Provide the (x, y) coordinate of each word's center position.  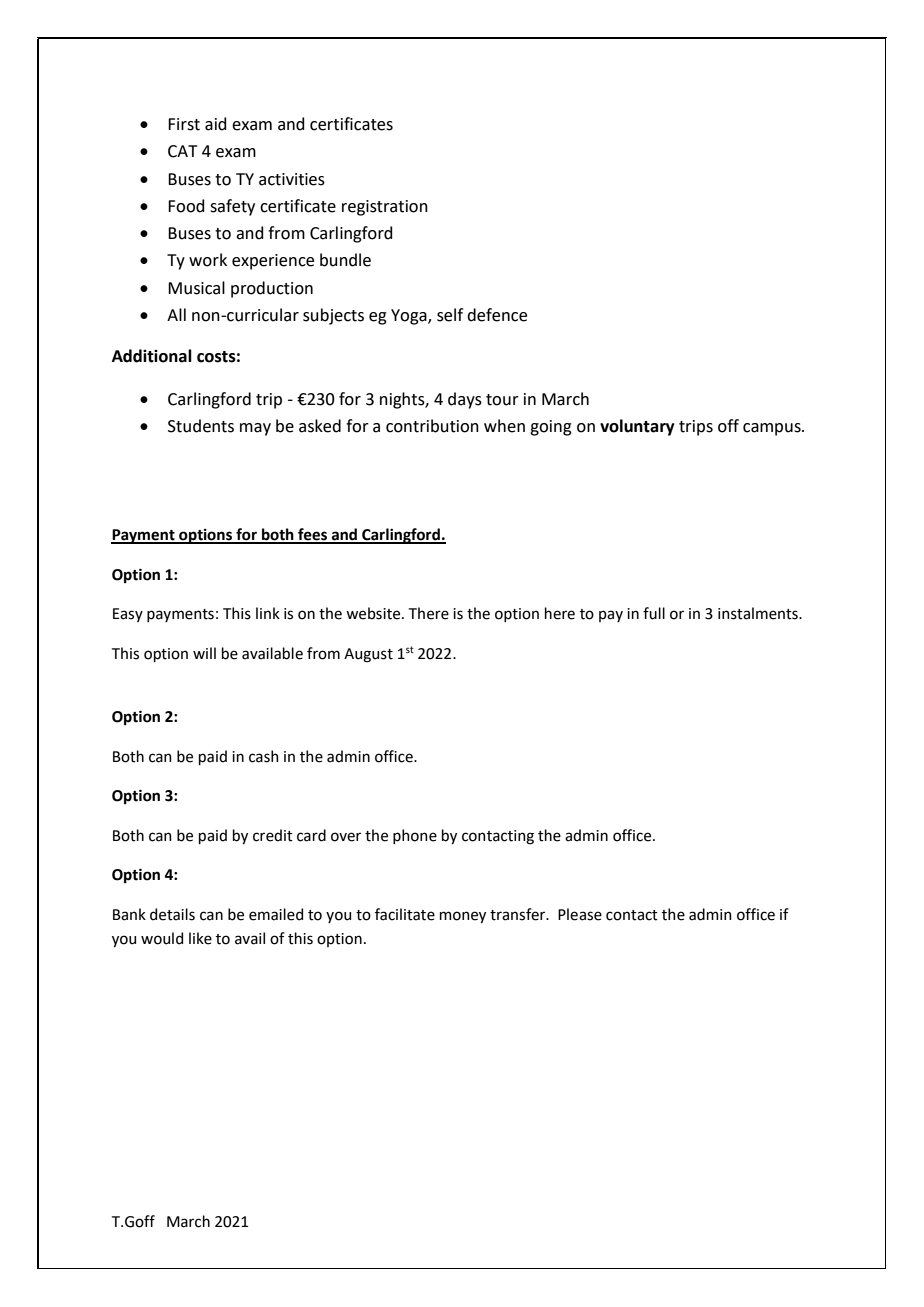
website (374, 613)
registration (385, 208)
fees (313, 535)
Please (580, 914)
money (463, 917)
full (654, 613)
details (172, 914)
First (184, 124)
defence (497, 315)
